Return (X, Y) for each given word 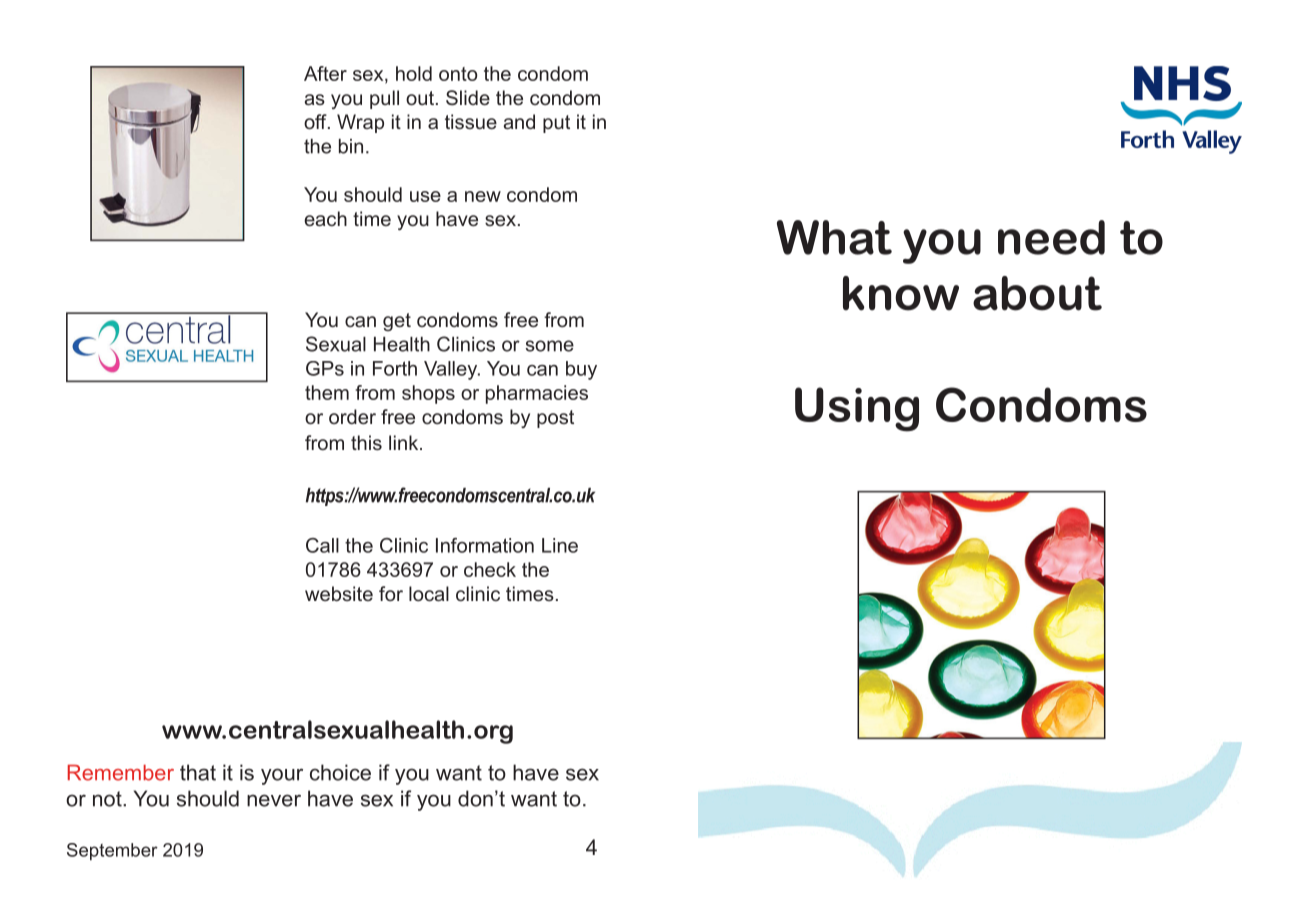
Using (857, 409)
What (834, 237)
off (316, 121)
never (274, 800)
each (325, 218)
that (198, 772)
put (556, 124)
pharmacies (537, 394)
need (1051, 237)
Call (322, 545)
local (429, 593)
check (490, 569)
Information (485, 545)
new (483, 196)
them (327, 392)
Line (560, 545)
